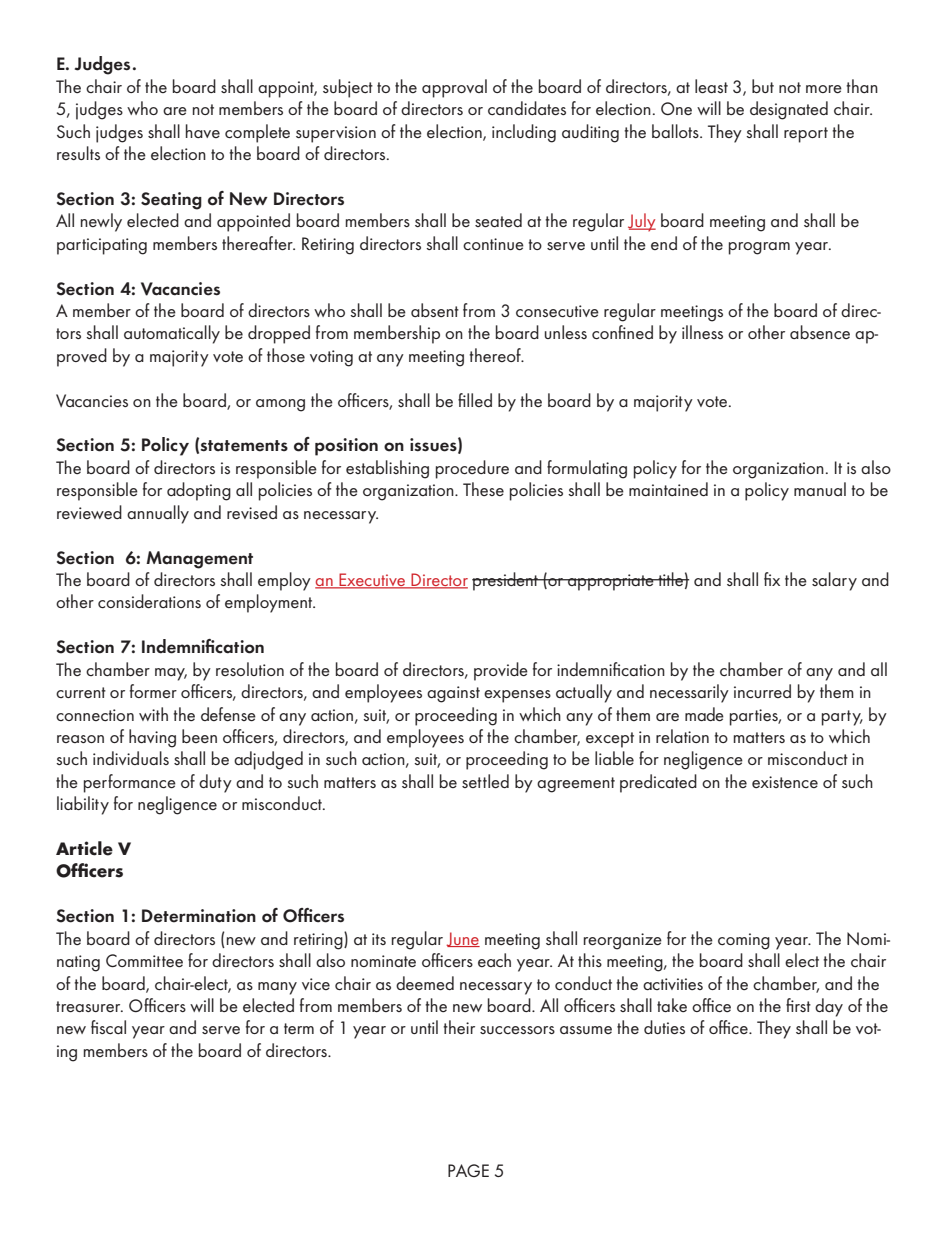 The image size is (952, 1233). What do you see at coordinates (468, 1170) in the document?
I see `PAGE` at bounding box center [468, 1170].
